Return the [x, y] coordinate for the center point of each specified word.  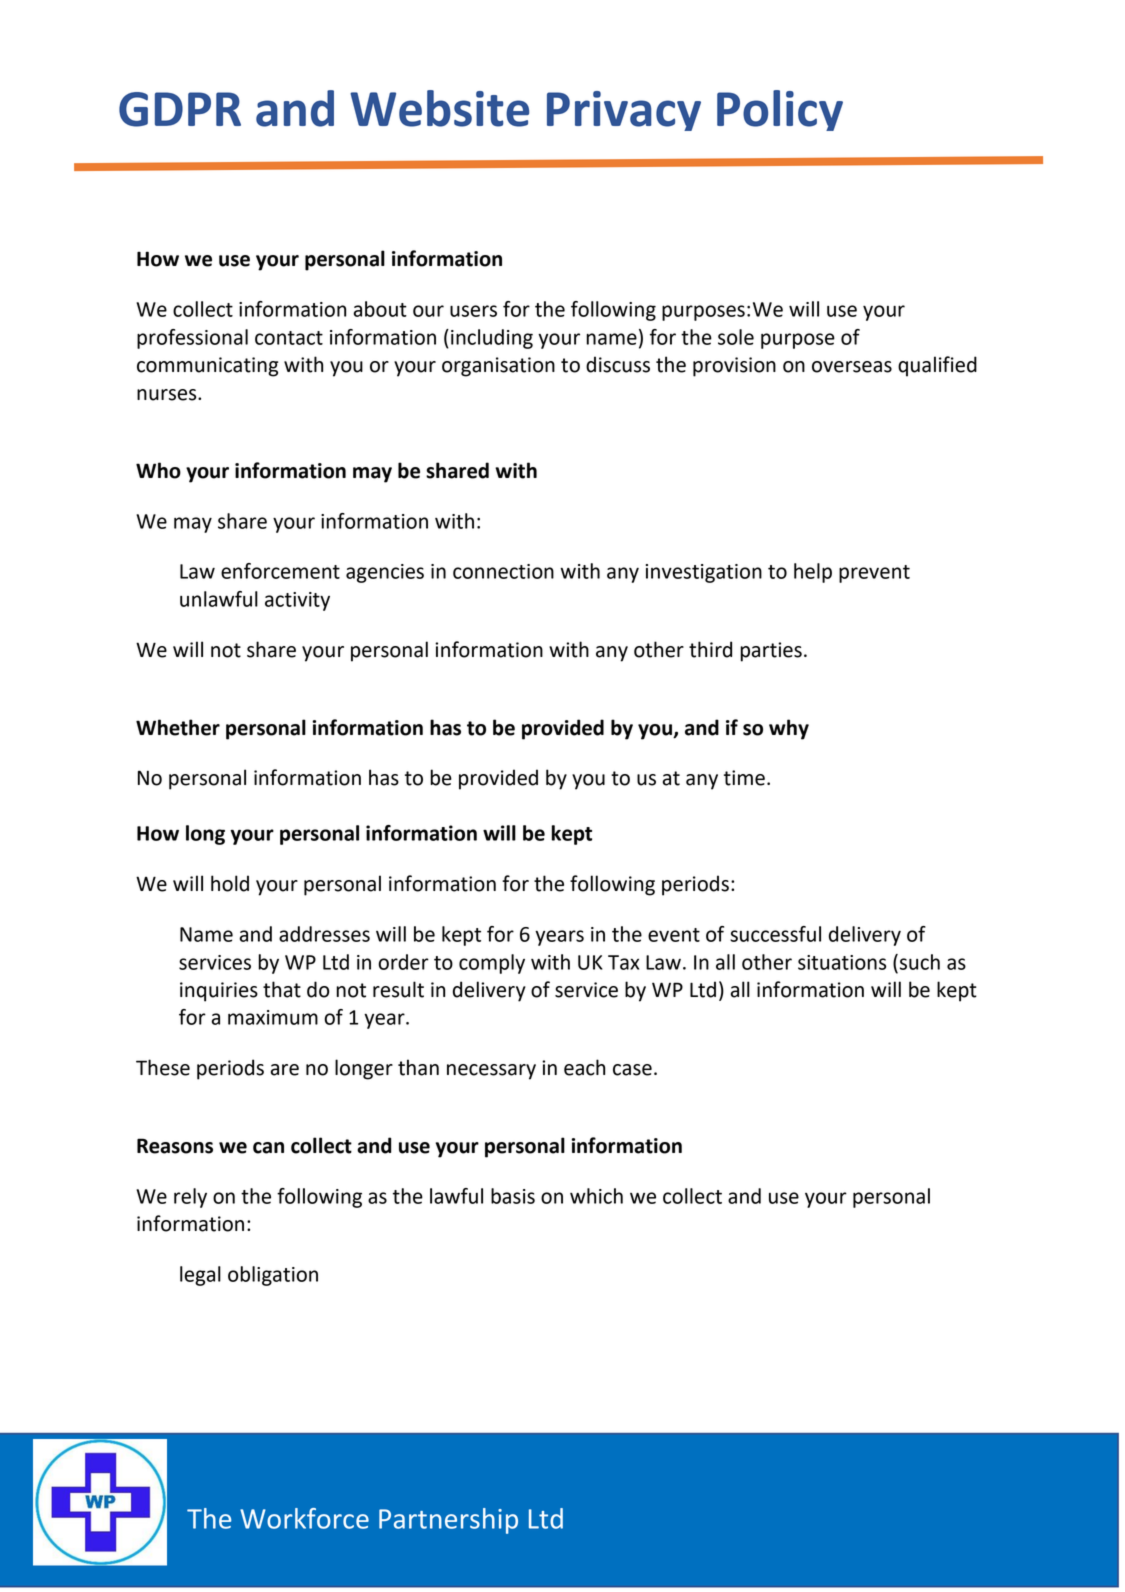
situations [842, 962]
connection [503, 571]
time [744, 778]
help [813, 573]
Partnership [448, 1521]
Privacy [624, 111]
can [268, 1148]
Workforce [304, 1518]
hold [230, 883]
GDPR [180, 109]
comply [492, 964]
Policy [780, 110]
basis [513, 1196]
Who [158, 470]
